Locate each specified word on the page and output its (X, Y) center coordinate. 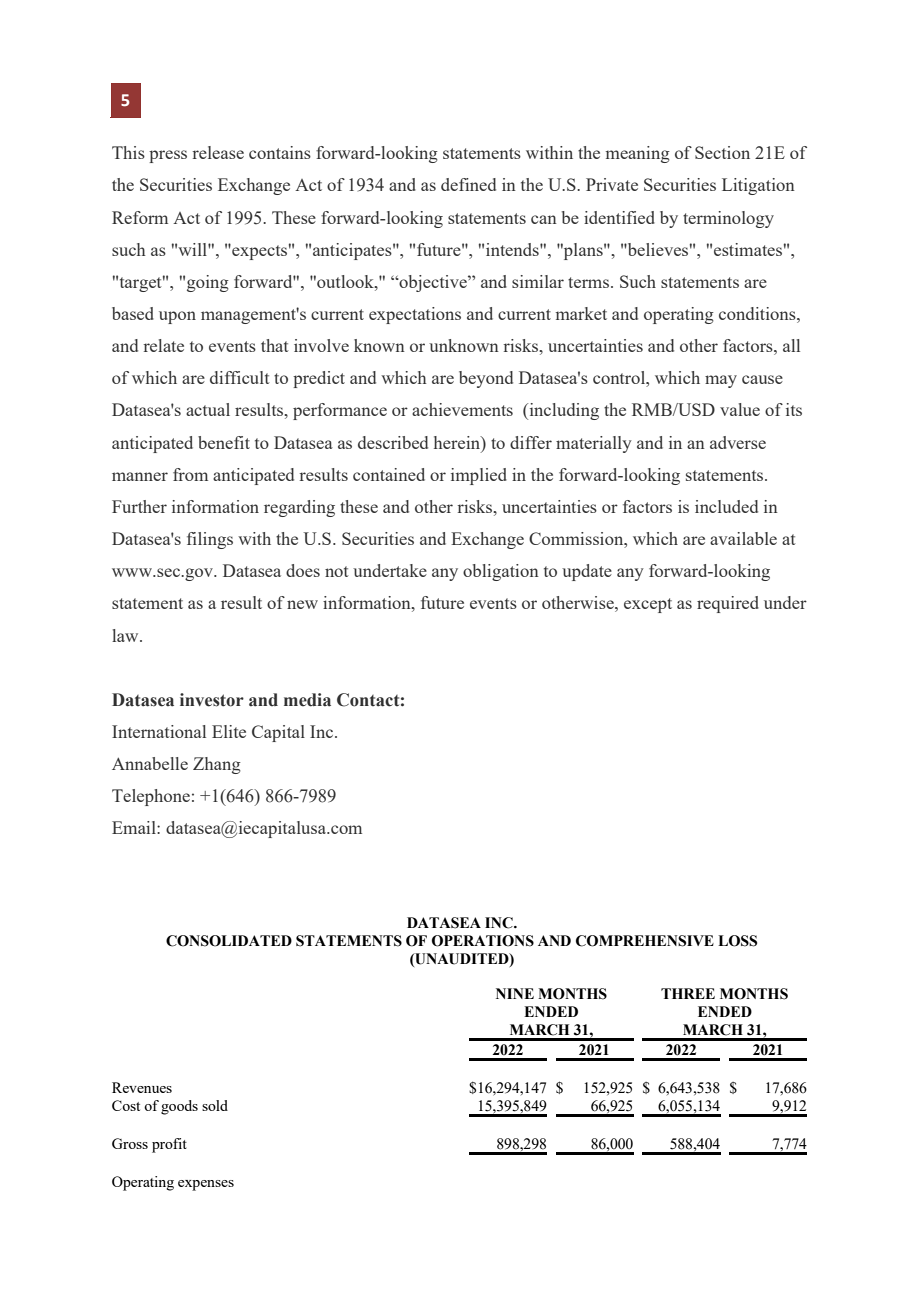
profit (169, 1145)
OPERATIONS (483, 941)
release (218, 152)
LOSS (737, 941)
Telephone (151, 797)
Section (722, 152)
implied (479, 476)
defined (468, 184)
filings (210, 540)
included (726, 506)
